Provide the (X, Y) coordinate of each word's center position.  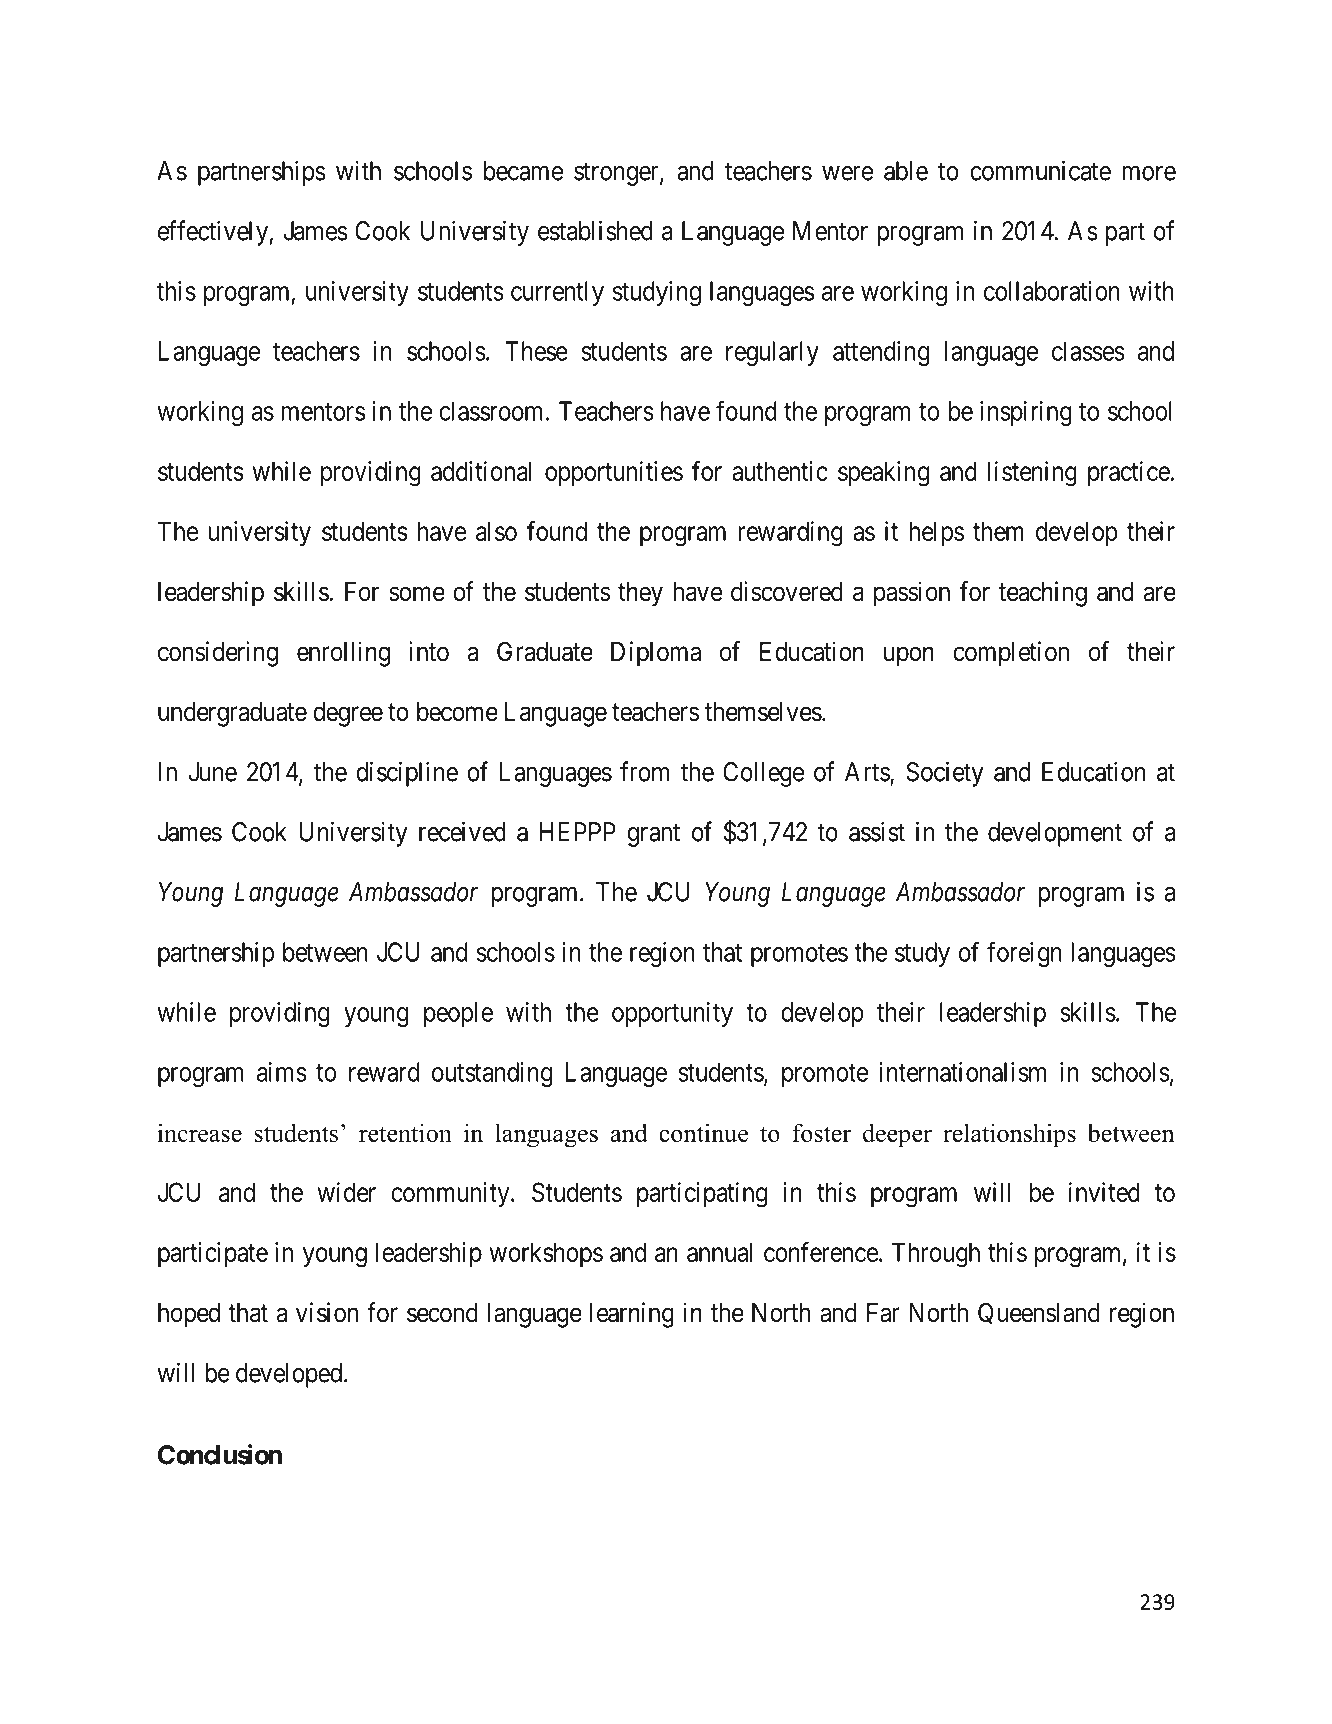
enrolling (343, 654)
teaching (1043, 594)
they (640, 594)
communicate (1040, 170)
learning (632, 1315)
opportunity (672, 1014)
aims (282, 1072)
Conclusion (220, 1454)
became (523, 171)
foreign (1024, 954)
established (595, 230)
